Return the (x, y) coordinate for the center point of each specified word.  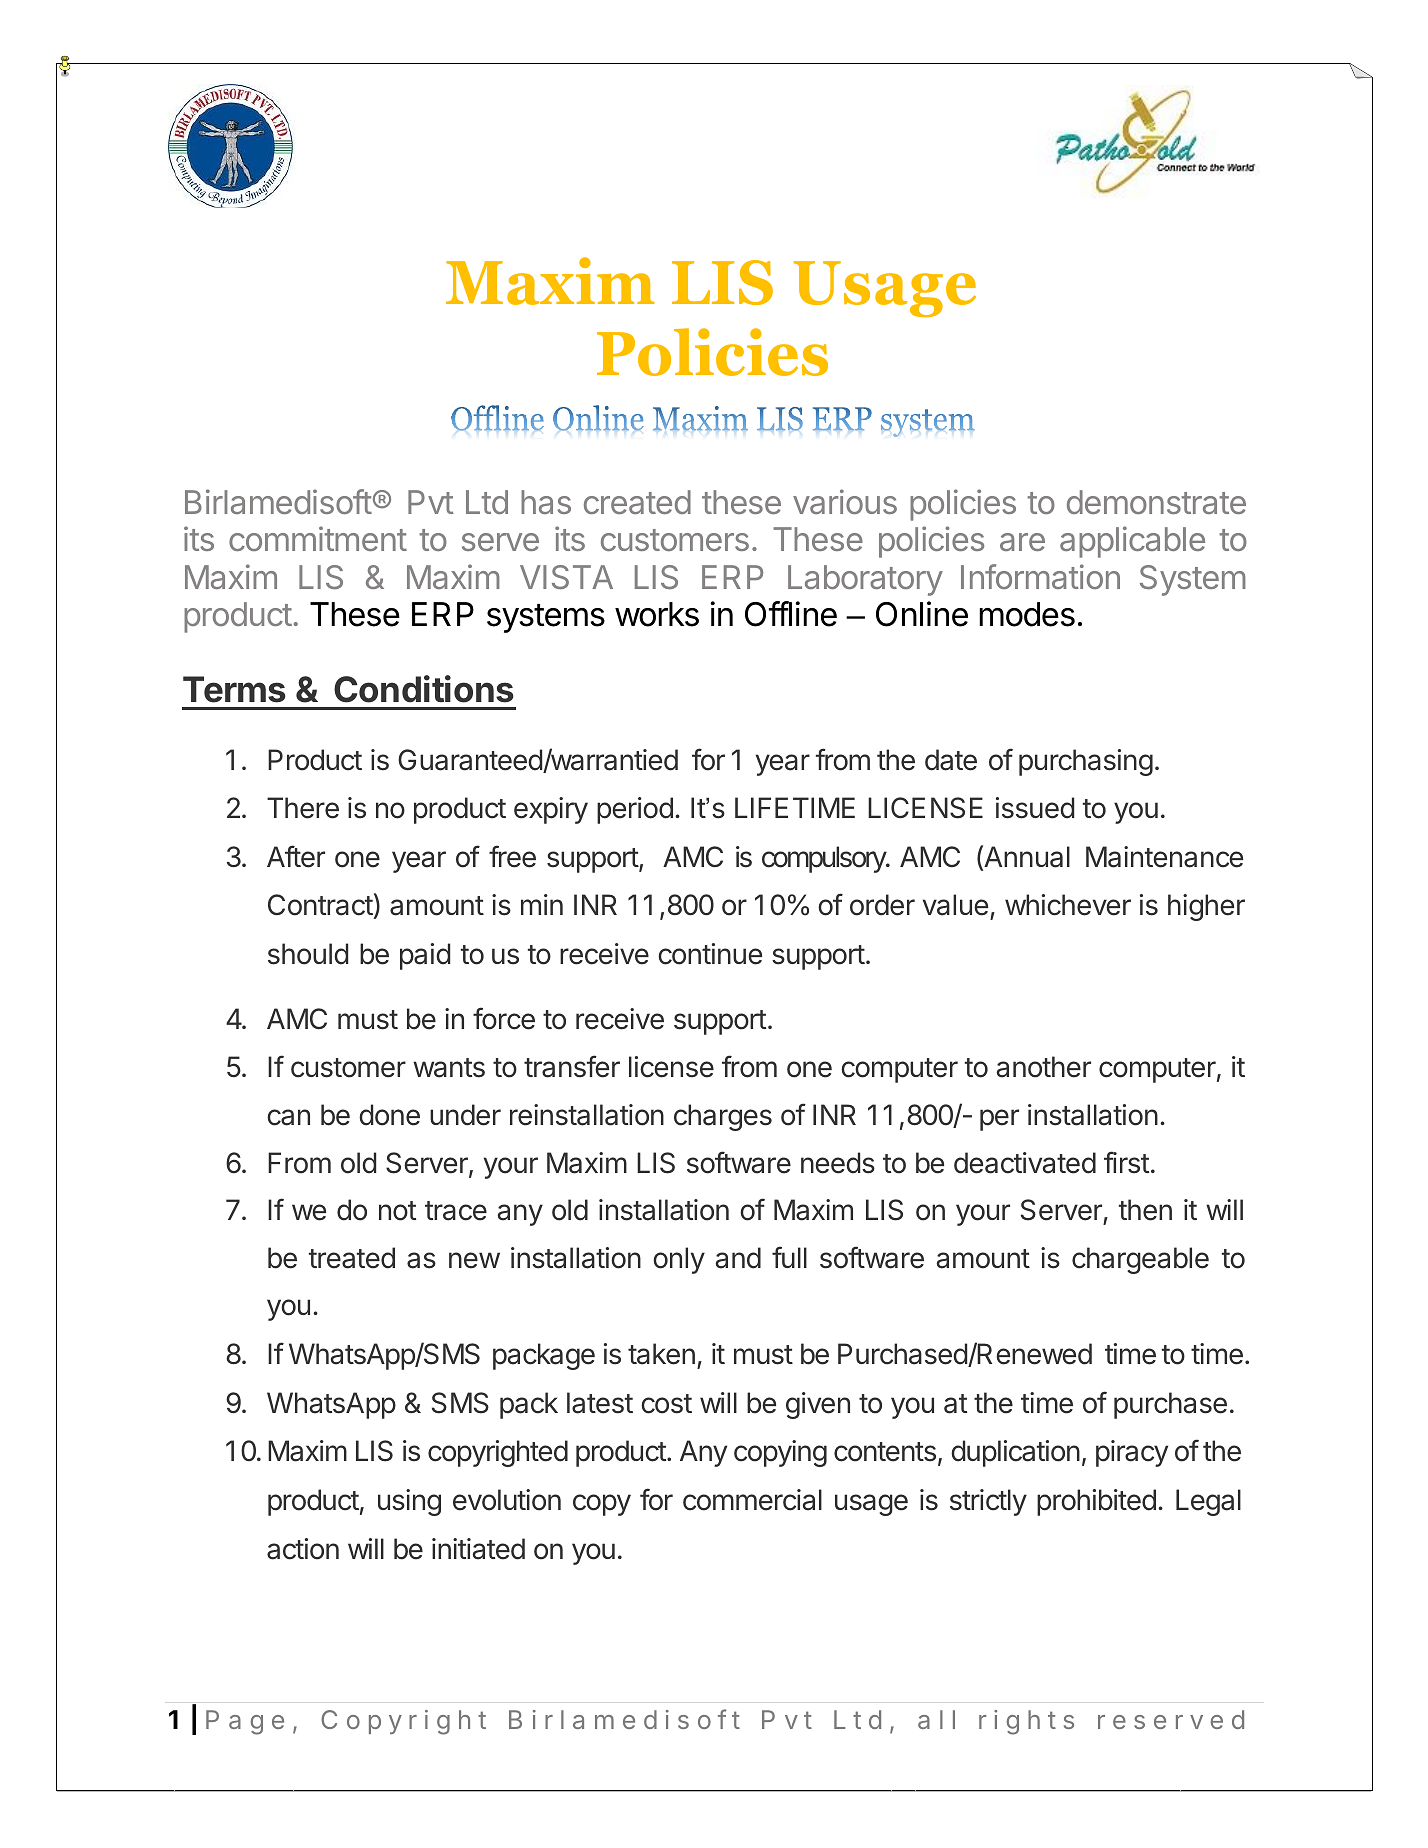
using (409, 1502)
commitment (318, 538)
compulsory (825, 859)
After (296, 856)
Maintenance (1164, 857)
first (1126, 1162)
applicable (1132, 542)
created (637, 502)
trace (456, 1211)
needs (838, 1163)
